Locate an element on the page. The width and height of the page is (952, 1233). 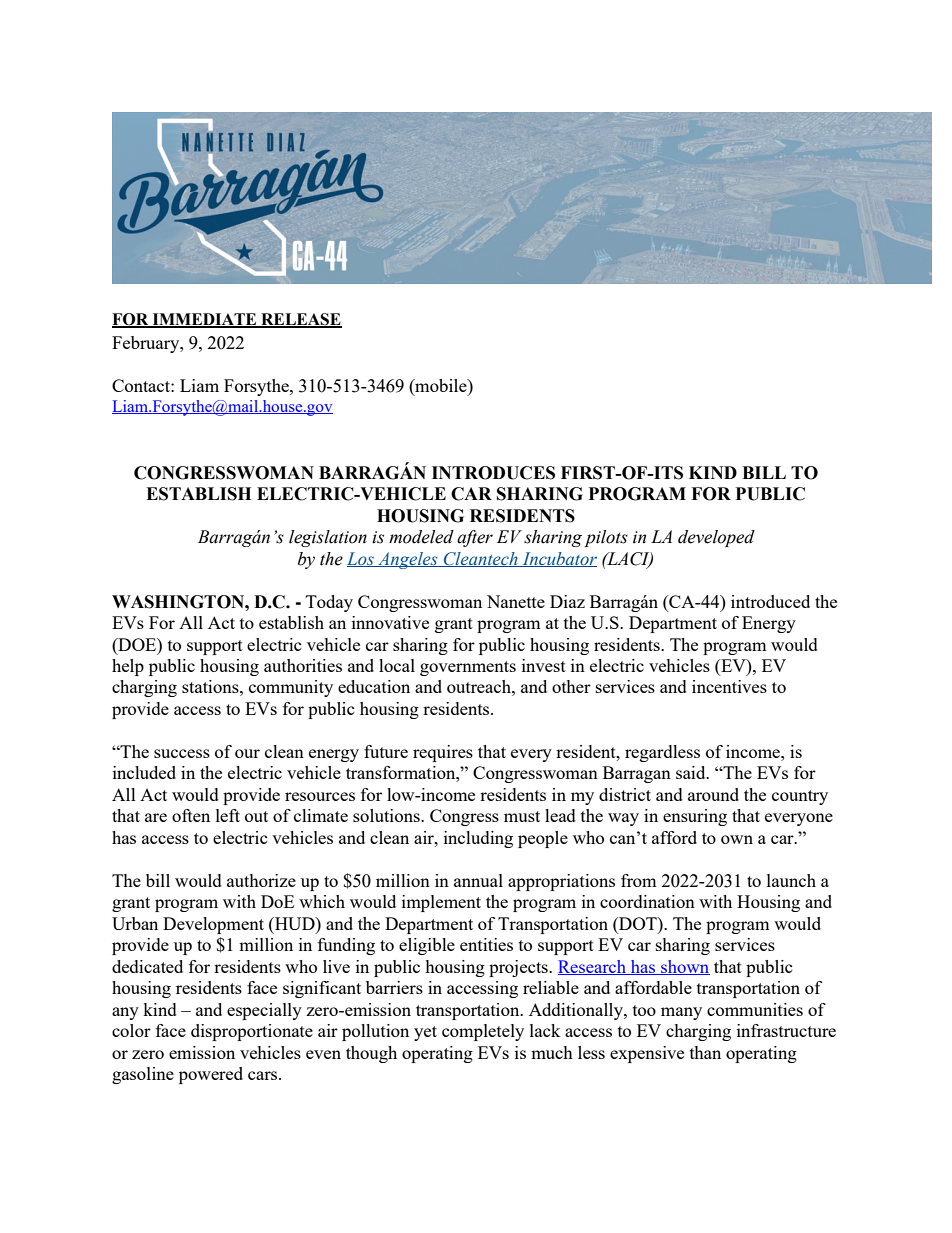
incentives is located at coordinates (729, 686).
